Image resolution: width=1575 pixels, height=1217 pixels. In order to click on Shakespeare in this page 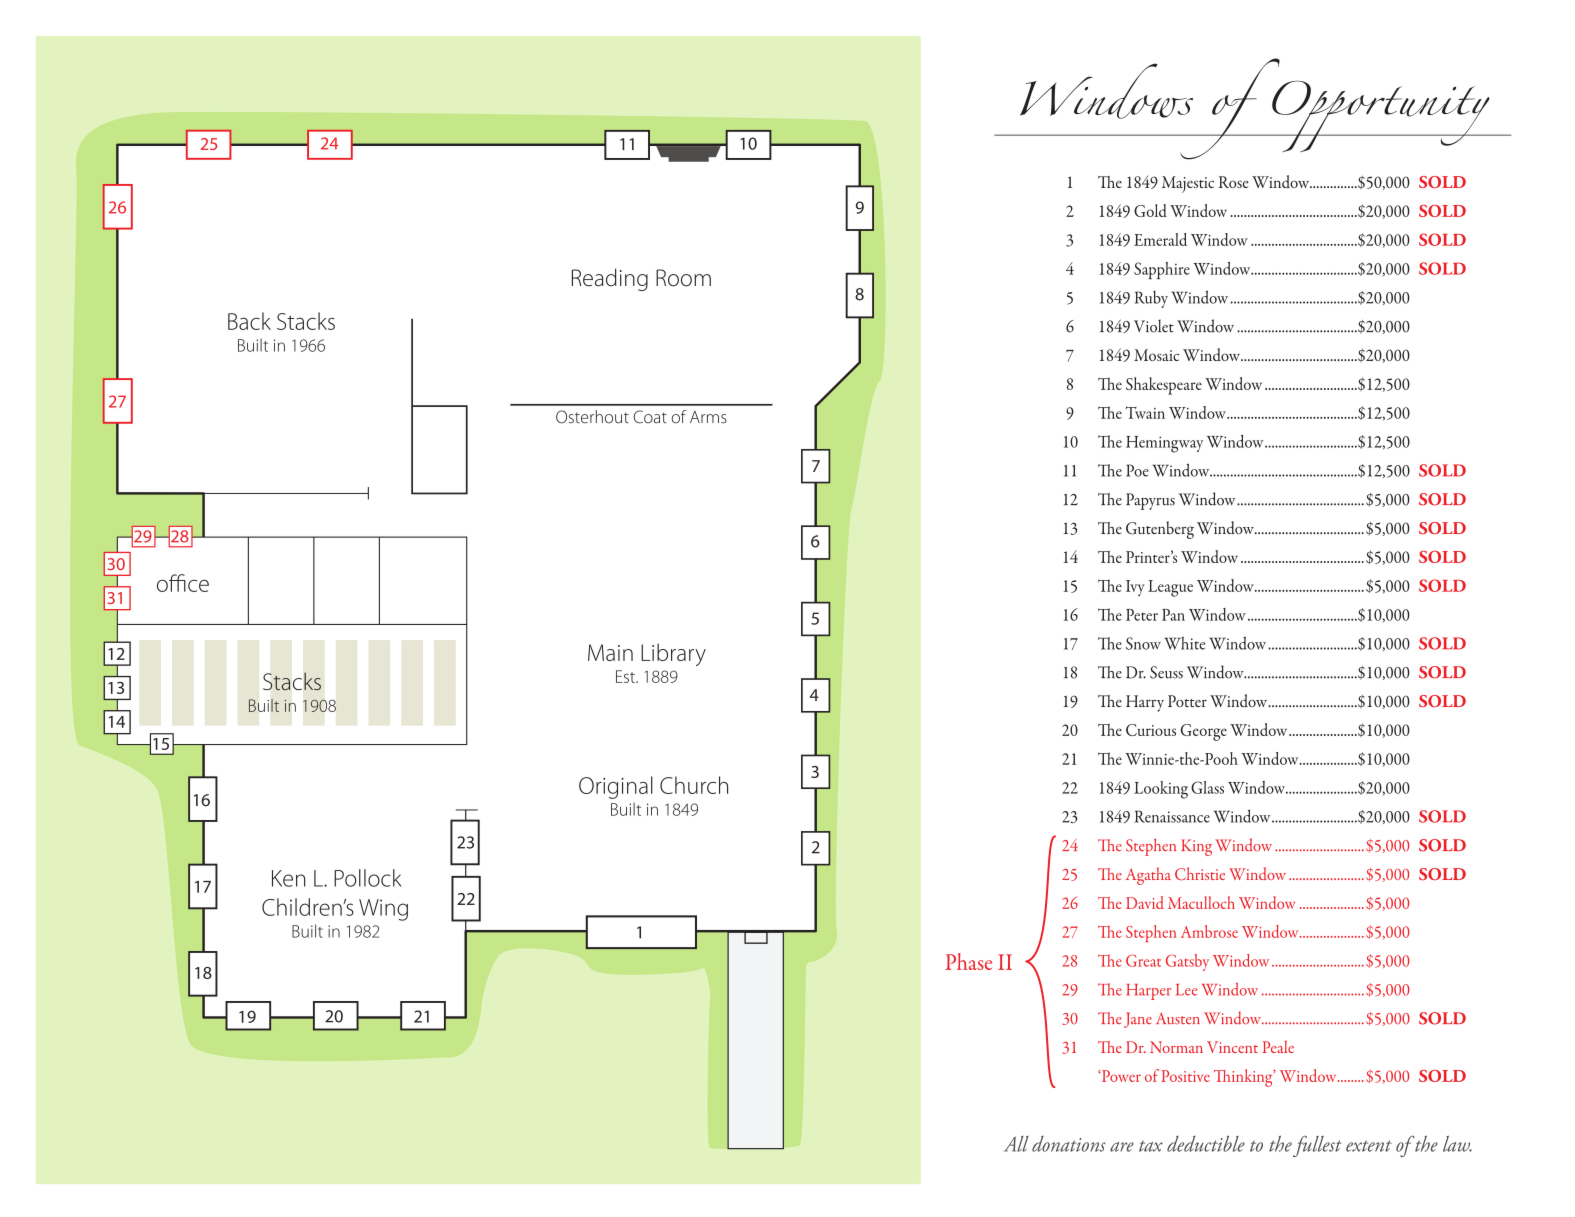, I will do `click(1164, 386)`.
